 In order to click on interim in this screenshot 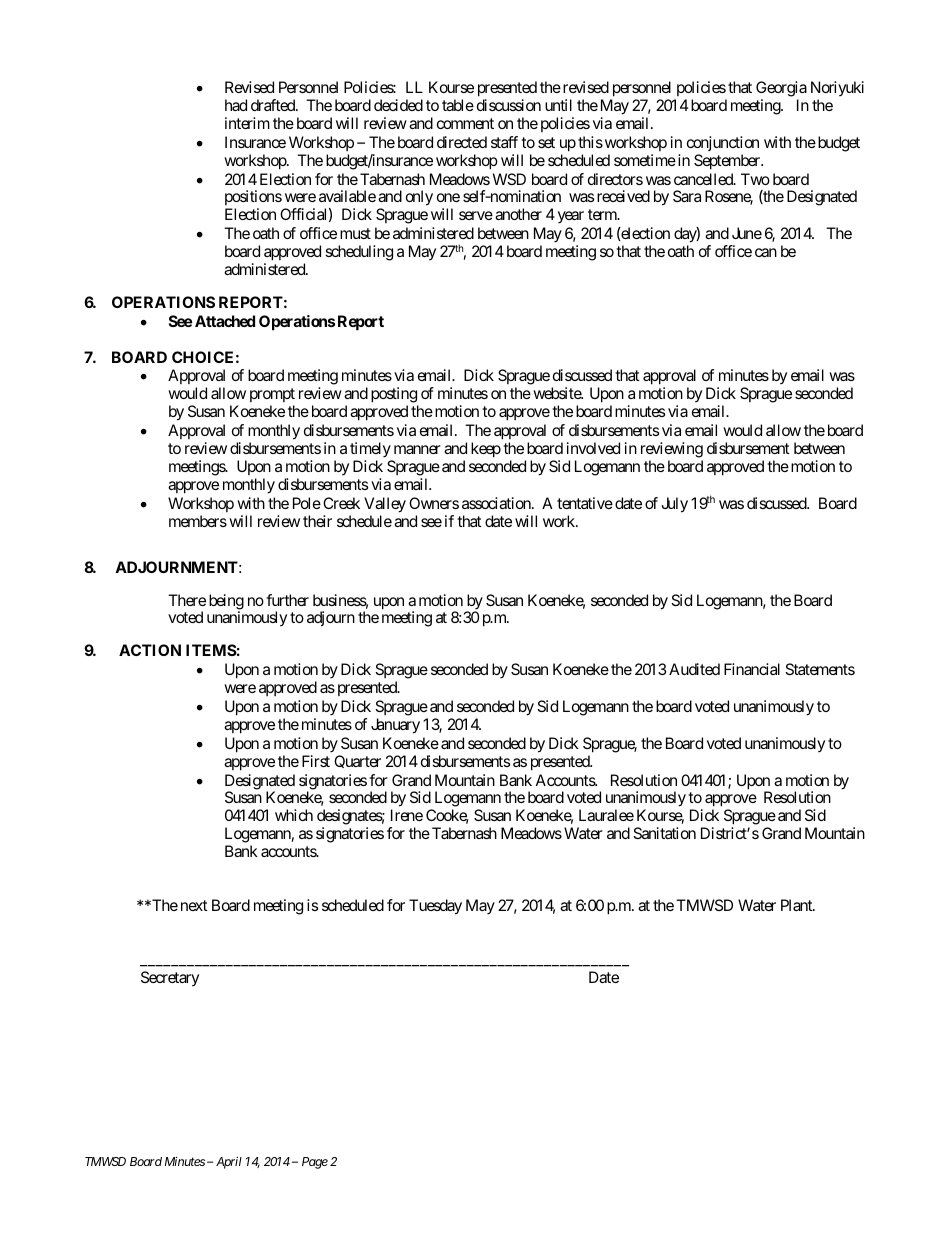, I will do `click(247, 123)`.
